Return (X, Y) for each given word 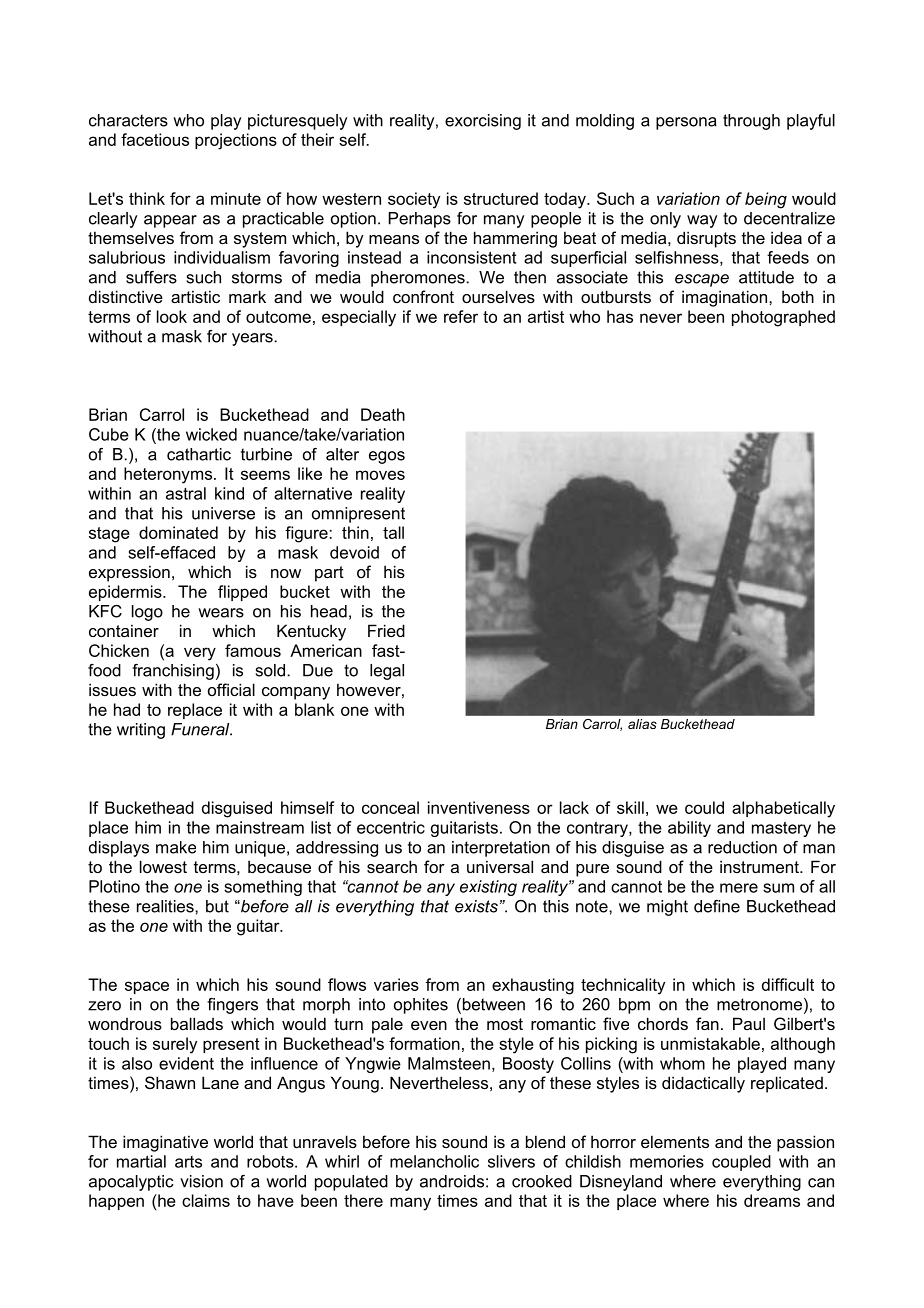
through (751, 122)
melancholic (434, 1161)
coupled (741, 1163)
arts (188, 1162)
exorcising (483, 122)
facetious (155, 139)
